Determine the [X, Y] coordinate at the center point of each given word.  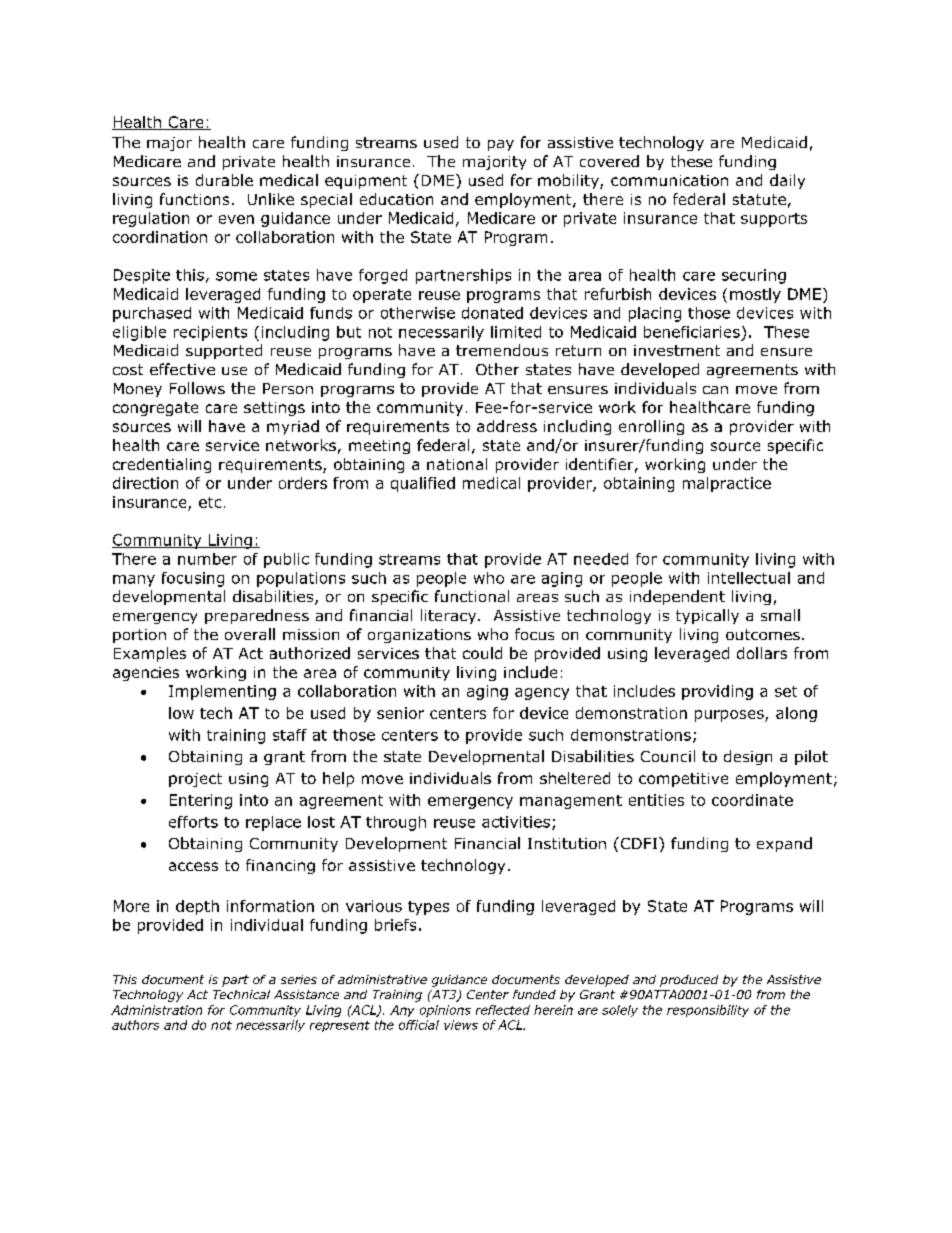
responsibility [708, 1011]
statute [759, 199]
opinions [445, 1011]
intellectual [749, 578]
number [207, 559]
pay [501, 145]
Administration [156, 1010]
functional [472, 596]
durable [224, 180]
